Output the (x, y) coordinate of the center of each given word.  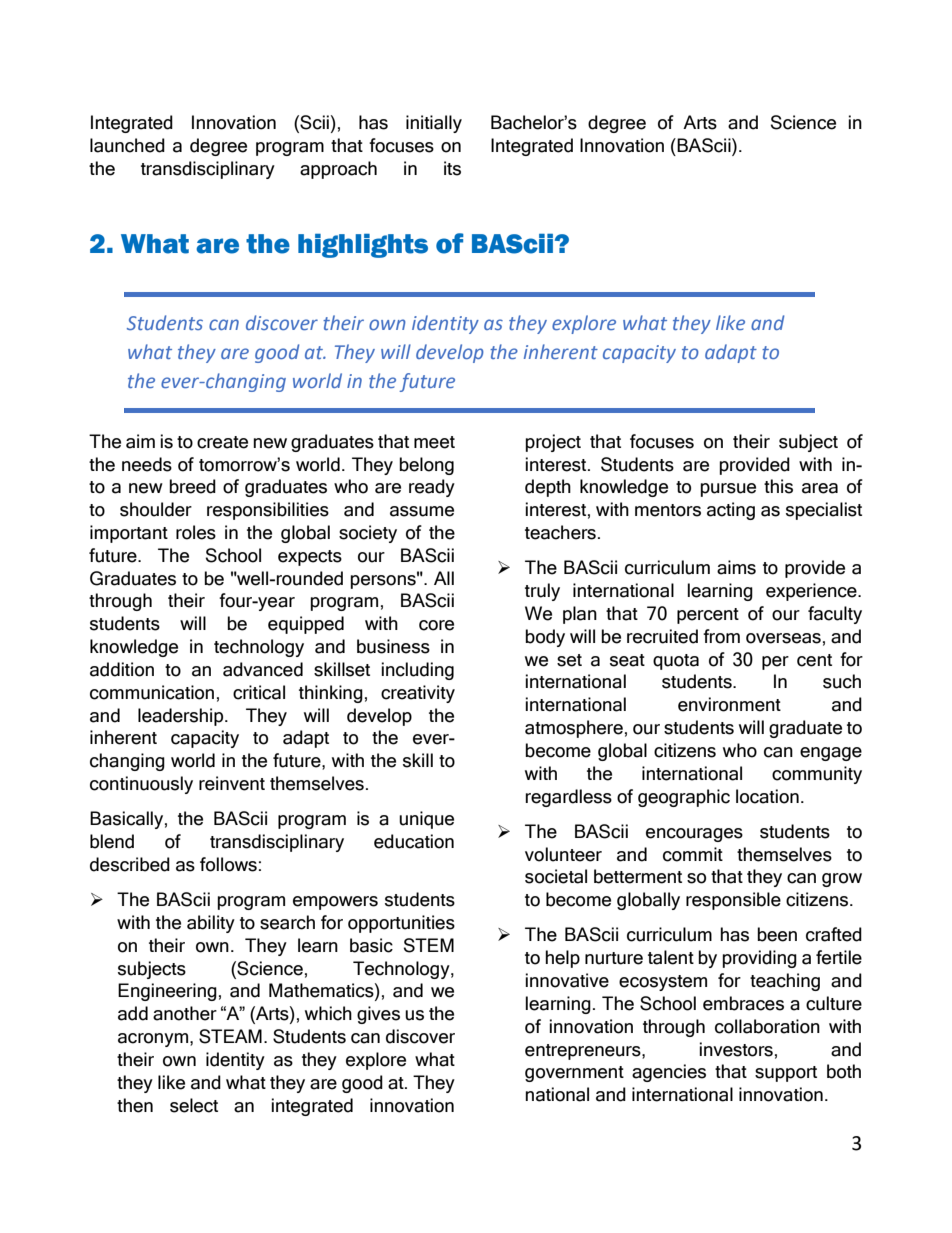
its (452, 168)
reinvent (232, 783)
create (222, 442)
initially (434, 124)
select (194, 1105)
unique (426, 820)
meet (434, 442)
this (778, 486)
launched (127, 145)
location (767, 796)
